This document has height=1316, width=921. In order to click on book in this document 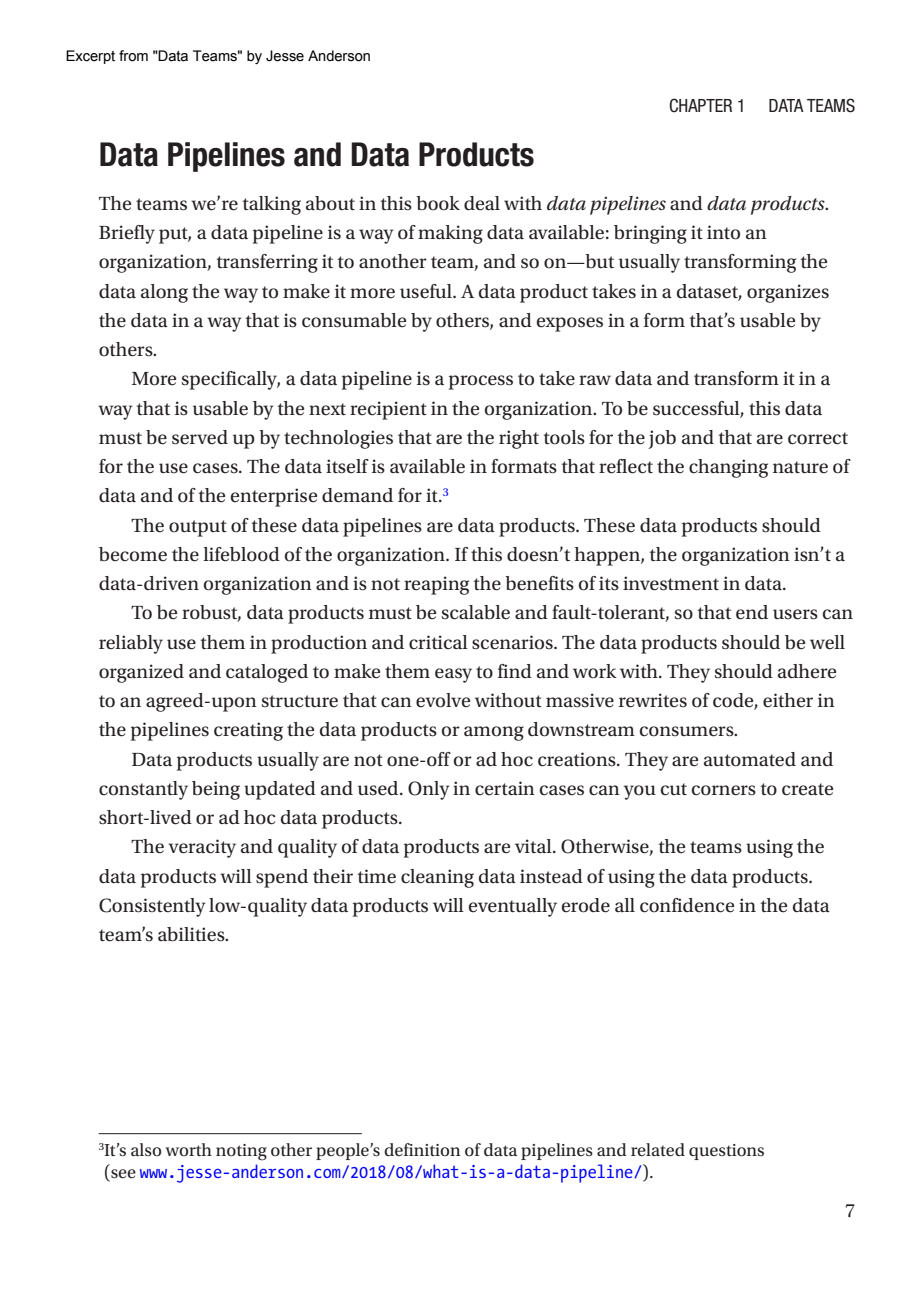, I will do `click(438, 203)`.
